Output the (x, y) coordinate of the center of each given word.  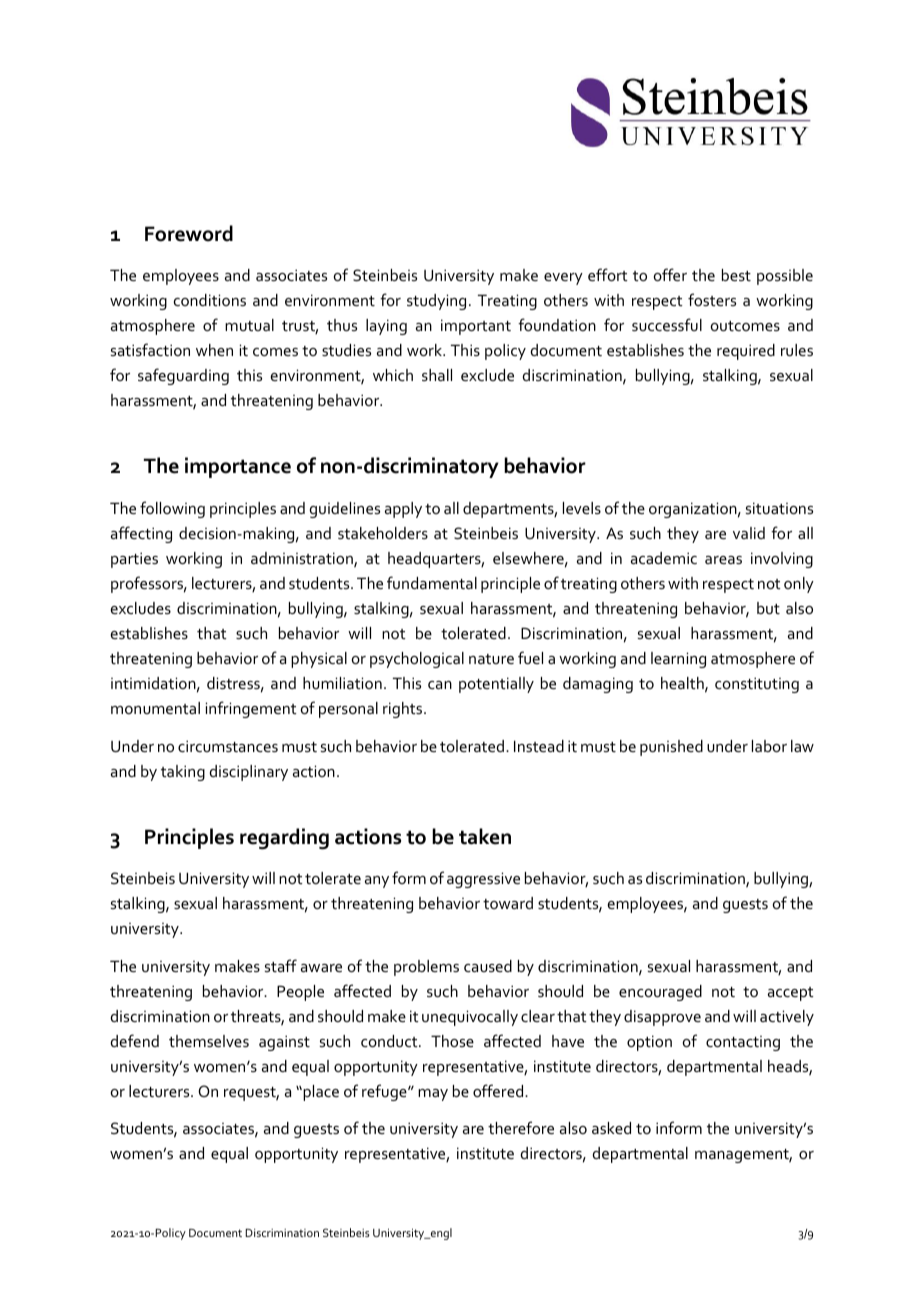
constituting (757, 685)
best (736, 275)
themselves (209, 1041)
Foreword (189, 233)
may (433, 1095)
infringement (251, 709)
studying (436, 302)
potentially (496, 685)
